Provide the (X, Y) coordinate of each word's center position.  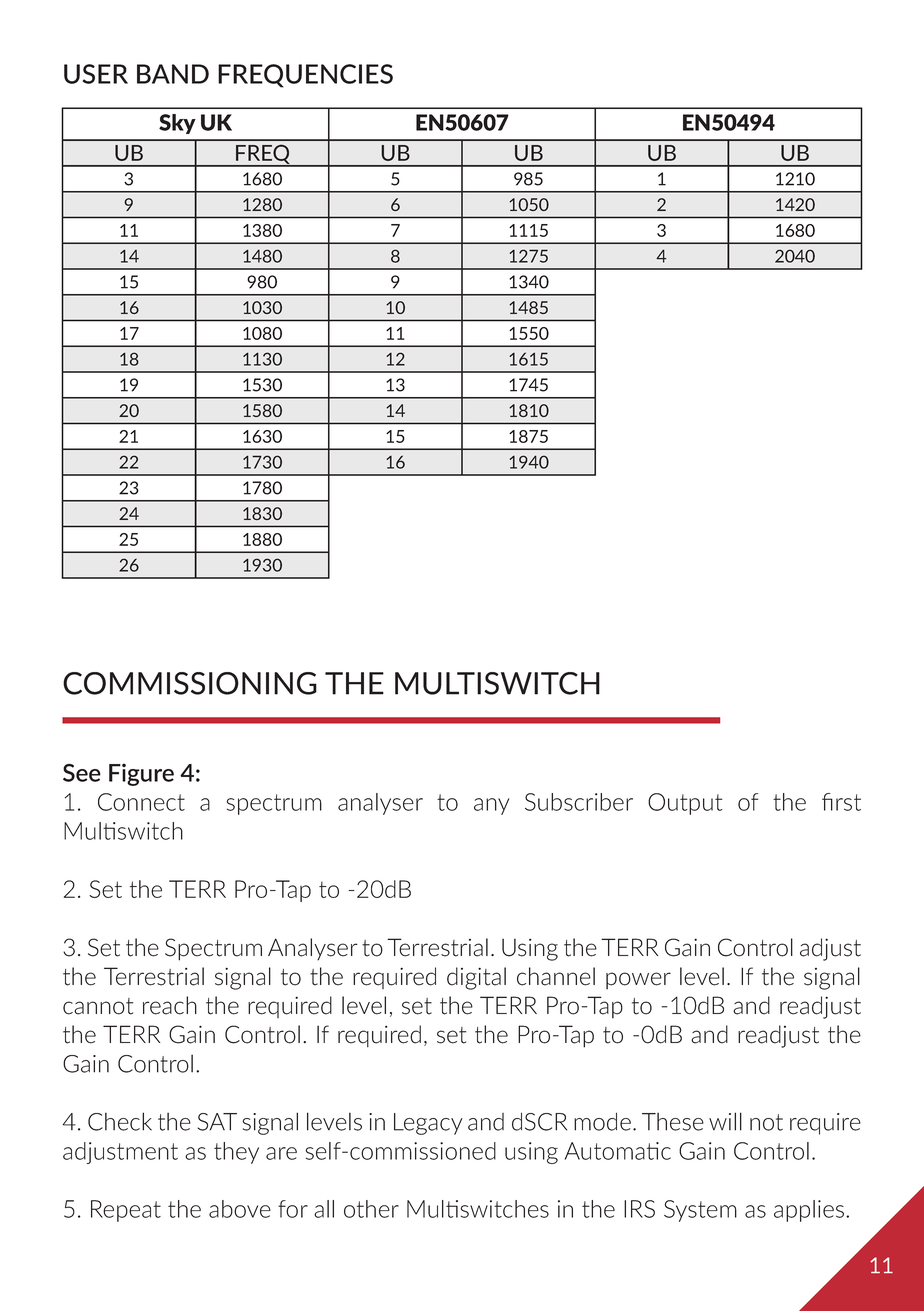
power (638, 980)
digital (476, 978)
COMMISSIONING (190, 683)
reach (170, 1005)
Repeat (126, 1211)
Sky (177, 124)
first (841, 802)
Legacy (428, 1124)
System (700, 1211)
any (492, 806)
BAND (173, 74)
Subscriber (579, 802)
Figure (141, 774)
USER (96, 74)
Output (685, 804)
